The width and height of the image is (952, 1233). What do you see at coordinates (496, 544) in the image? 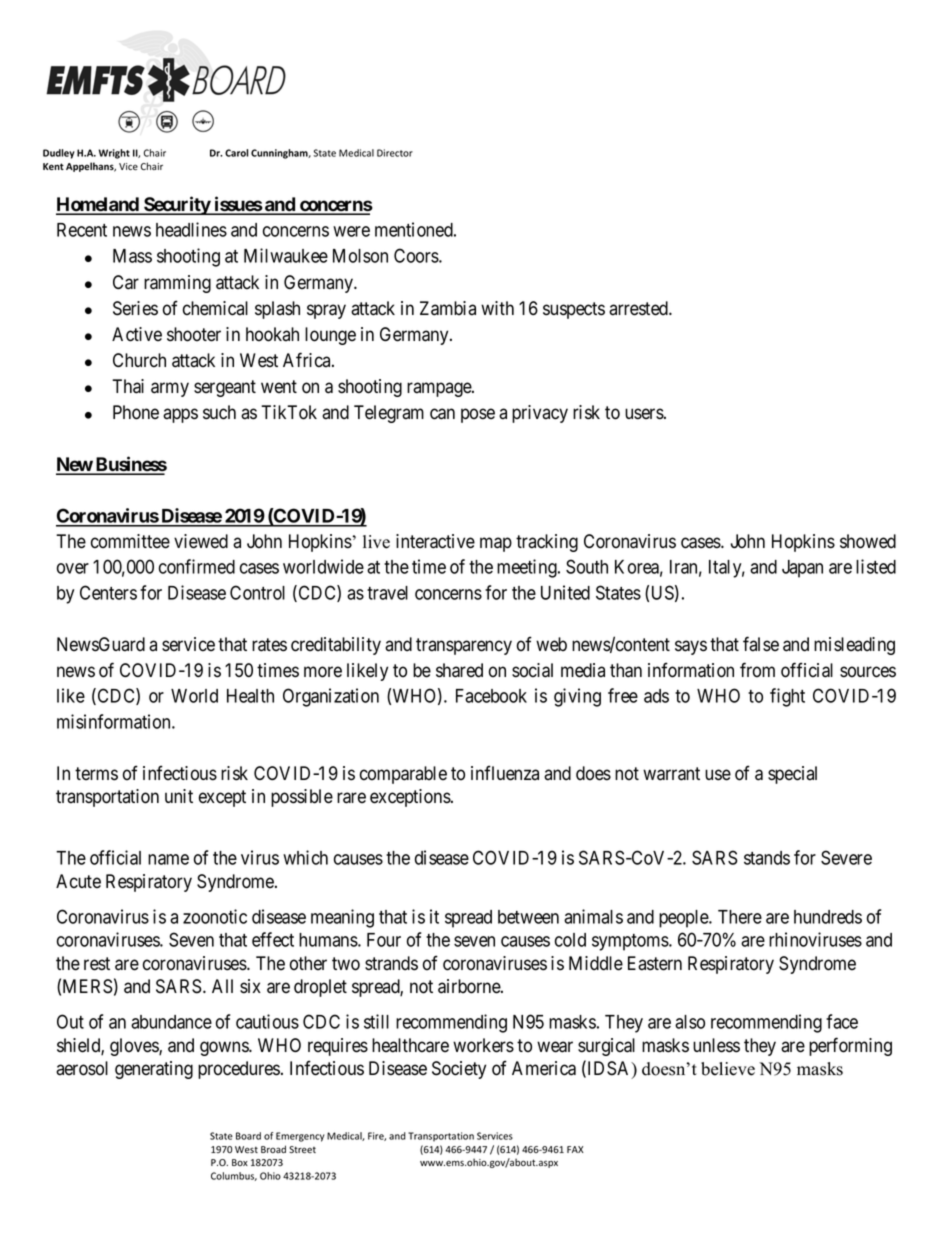
I see `map` at bounding box center [496, 544].
